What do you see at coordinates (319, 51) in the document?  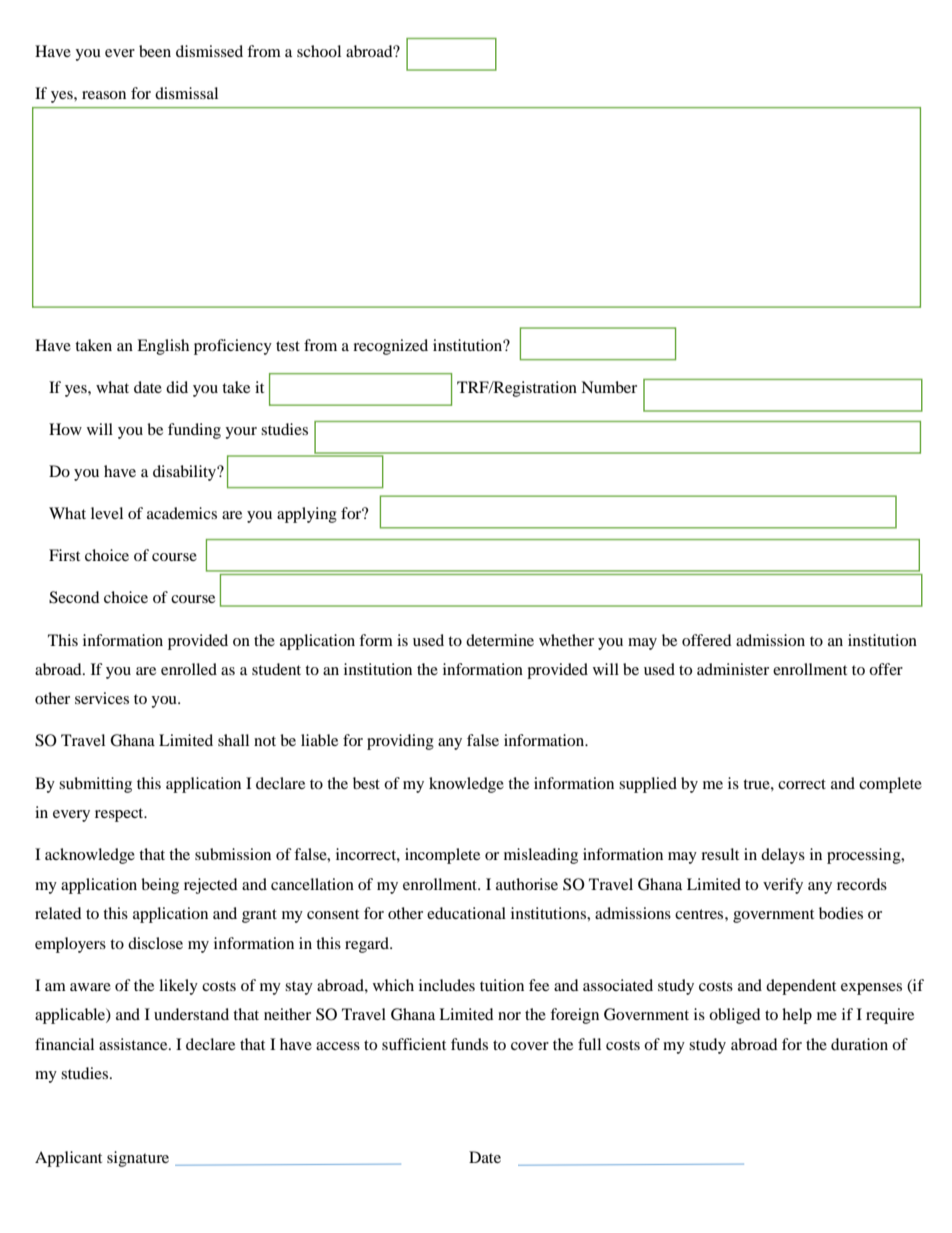 I see `school` at bounding box center [319, 51].
